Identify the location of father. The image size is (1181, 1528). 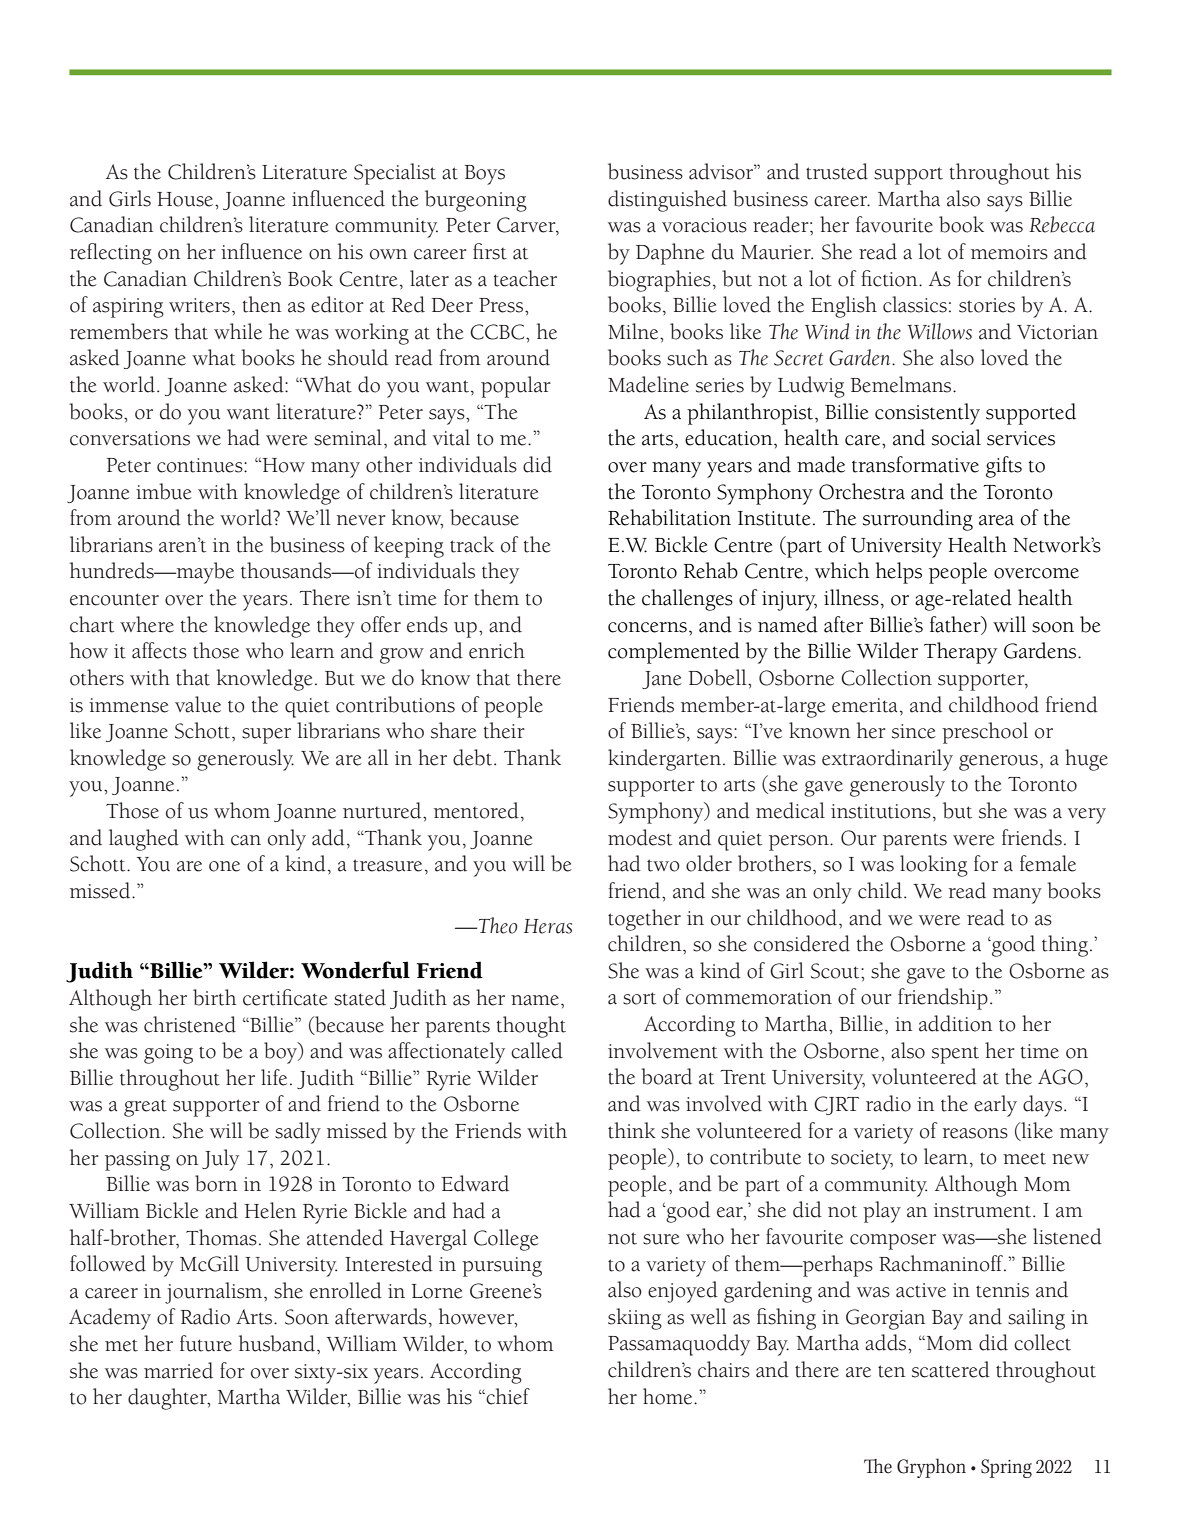
(956, 625).
